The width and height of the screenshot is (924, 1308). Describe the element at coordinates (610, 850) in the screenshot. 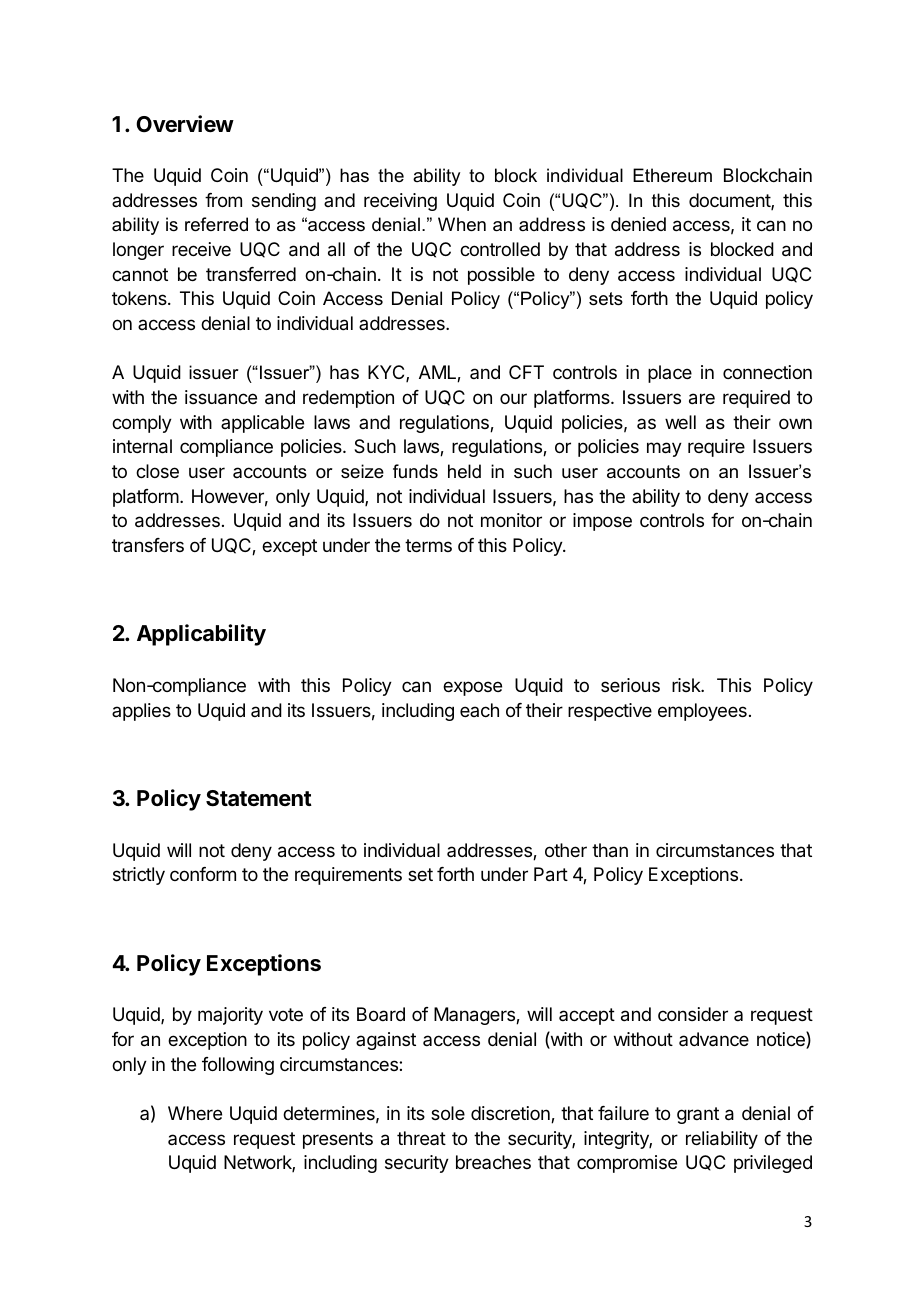

I see `than` at that location.
